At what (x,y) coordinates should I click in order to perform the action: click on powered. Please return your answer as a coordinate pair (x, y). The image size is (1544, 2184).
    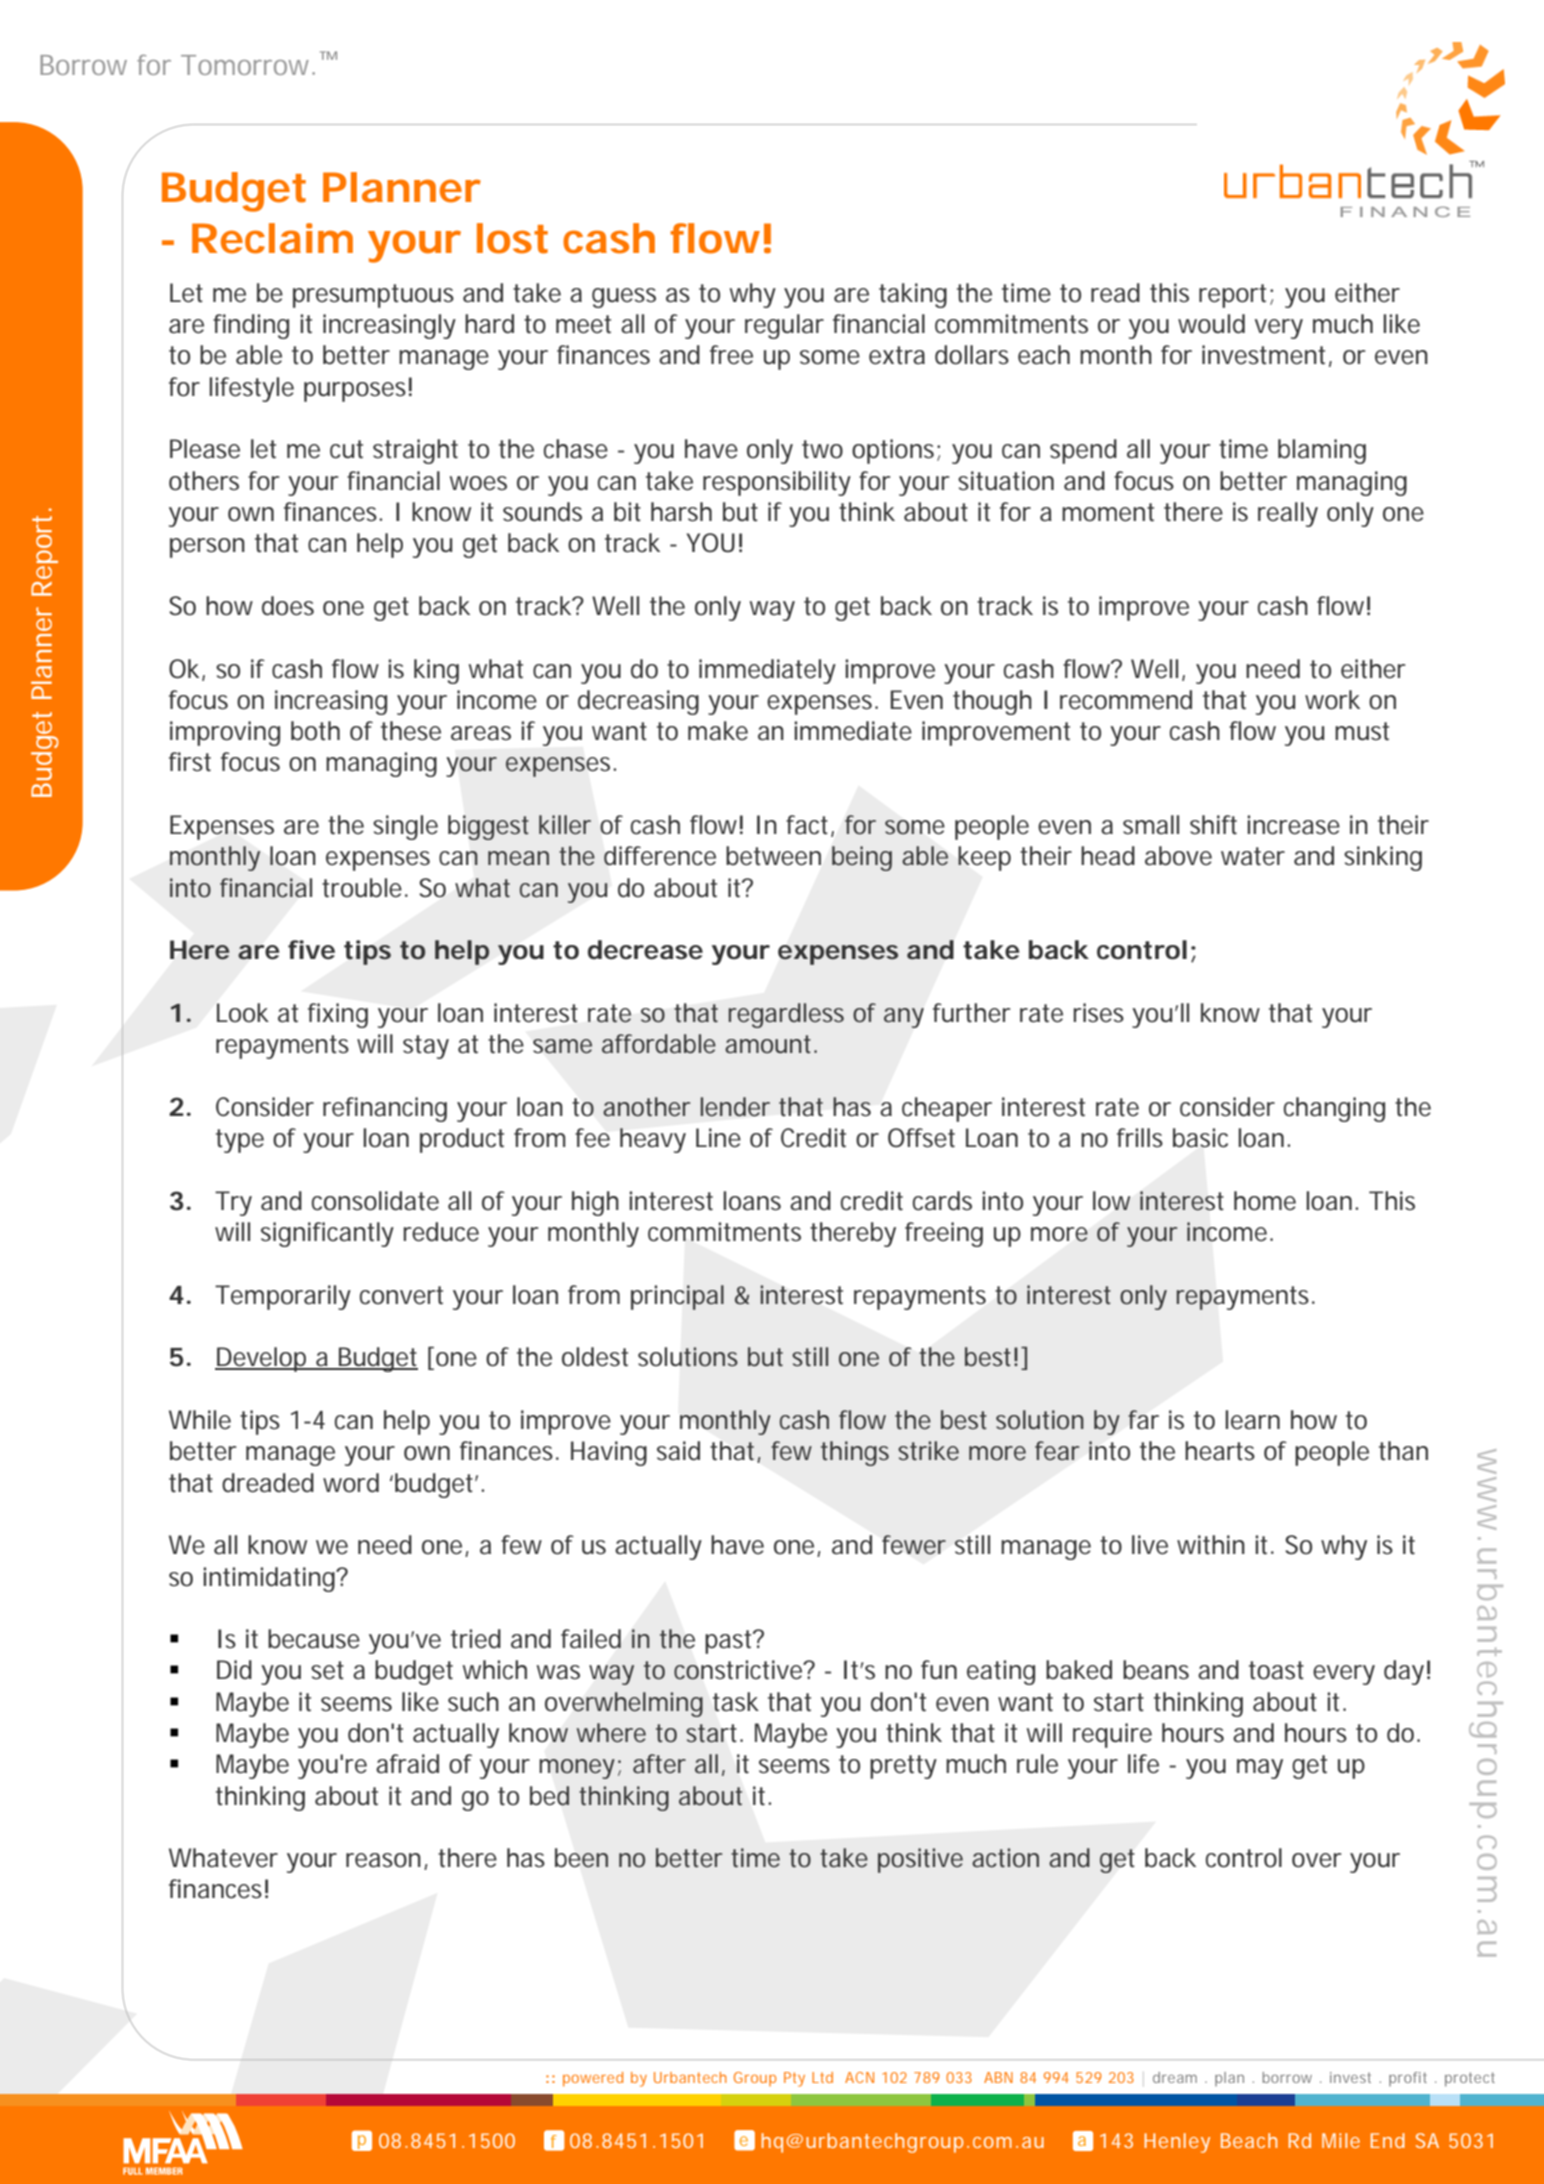
    Looking at the image, I should click on (593, 2079).
